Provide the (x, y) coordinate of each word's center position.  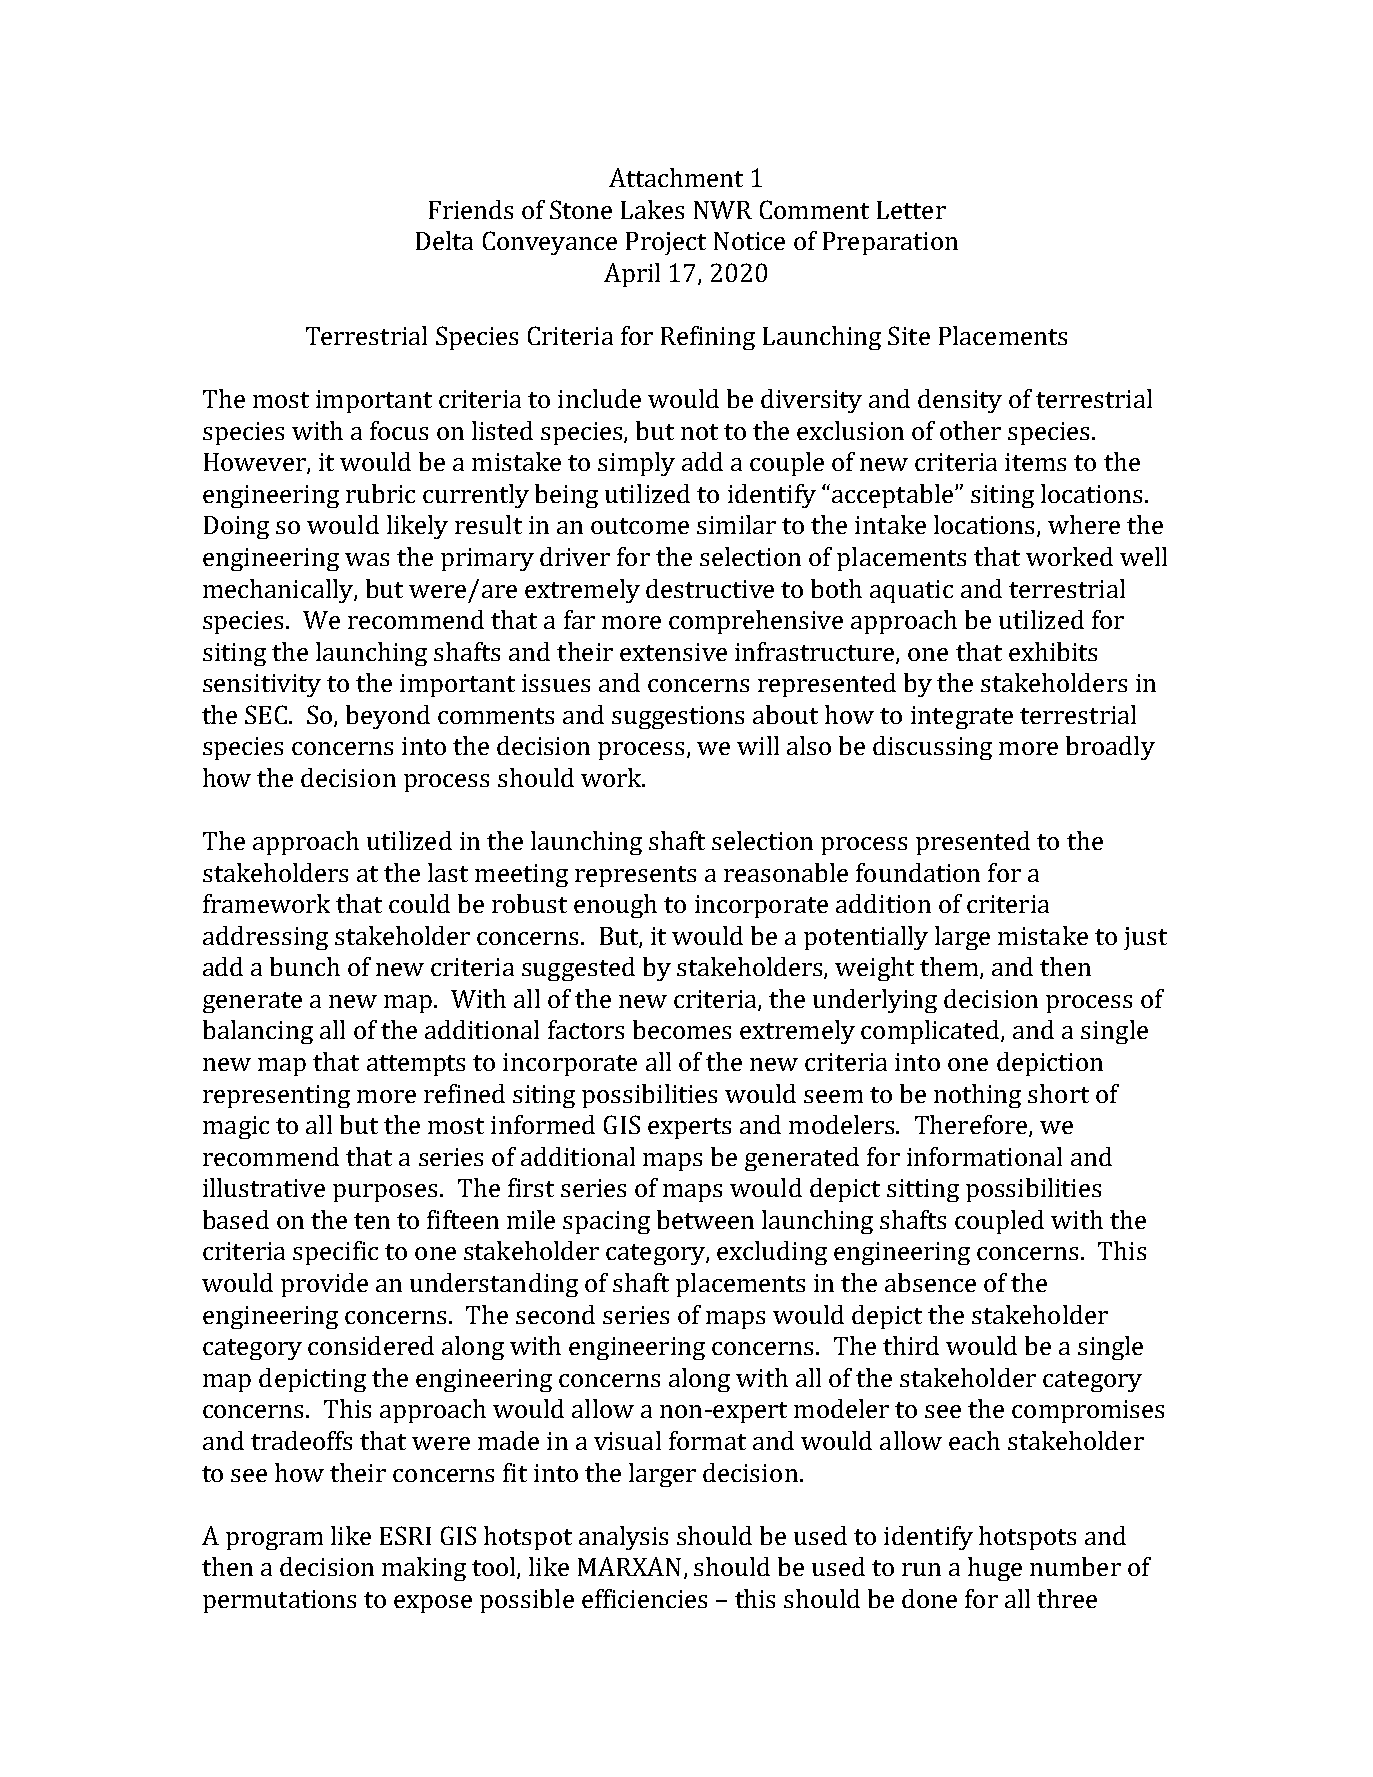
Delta (444, 240)
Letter (911, 210)
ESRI (405, 1535)
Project (666, 243)
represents (635, 876)
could (419, 903)
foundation (918, 872)
